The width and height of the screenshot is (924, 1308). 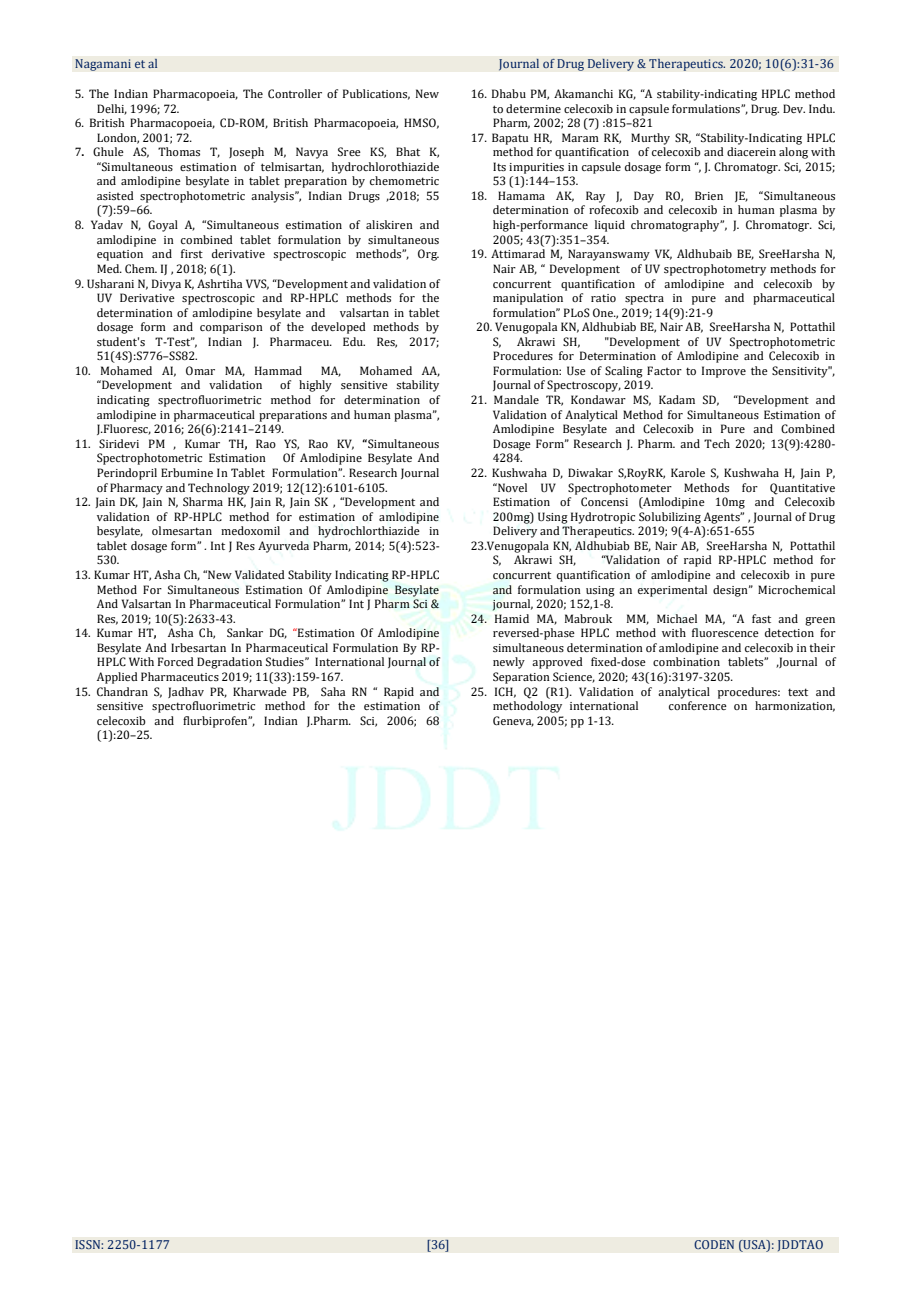 I want to click on manipulation, so click(x=528, y=299).
